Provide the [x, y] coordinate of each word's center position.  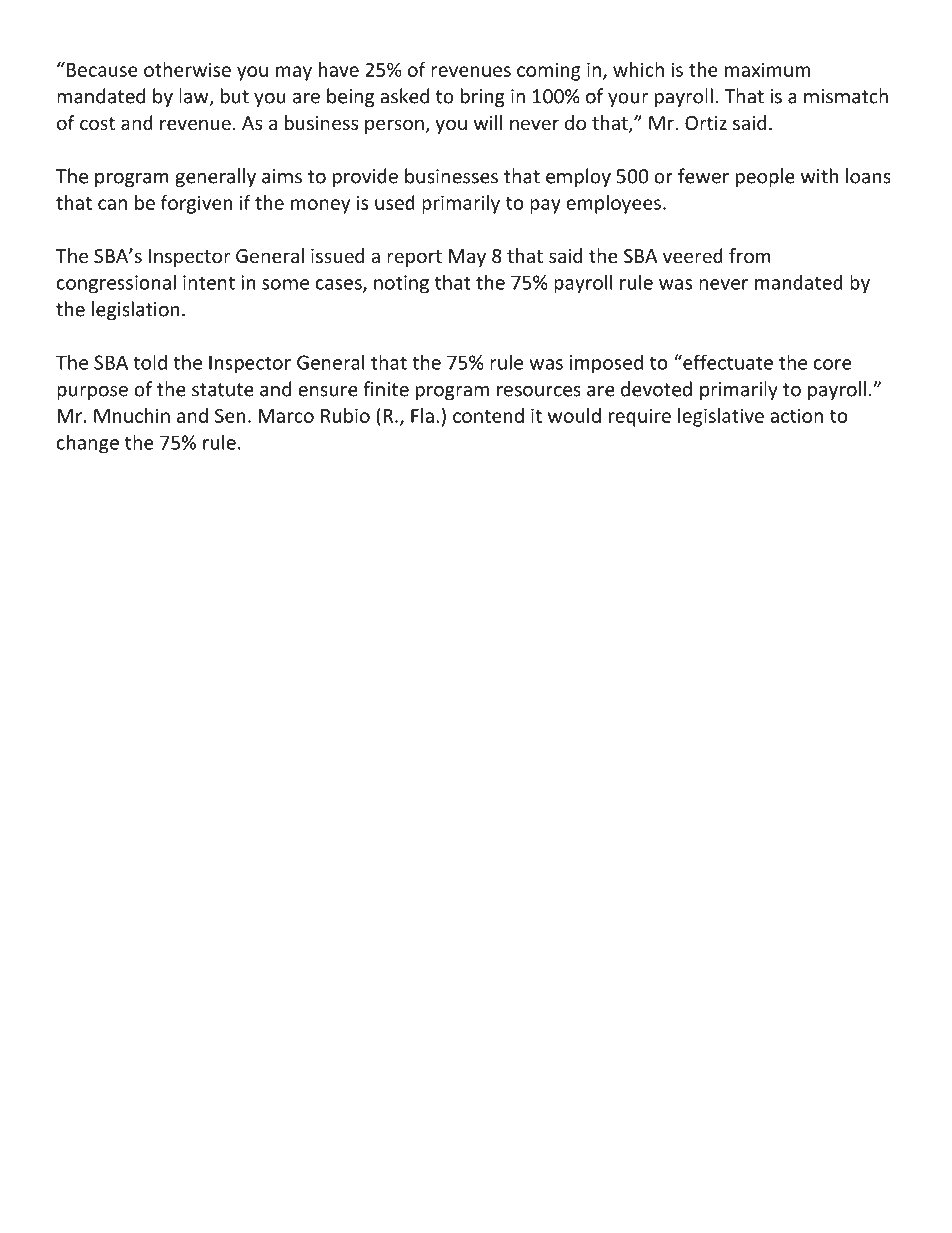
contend [488, 415]
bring [483, 97]
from [750, 255]
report [414, 258]
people [765, 177]
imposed [606, 364]
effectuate [727, 362]
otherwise [187, 69]
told [150, 362]
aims [282, 176]
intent [209, 282]
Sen [230, 415]
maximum [767, 69]
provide [365, 177]
